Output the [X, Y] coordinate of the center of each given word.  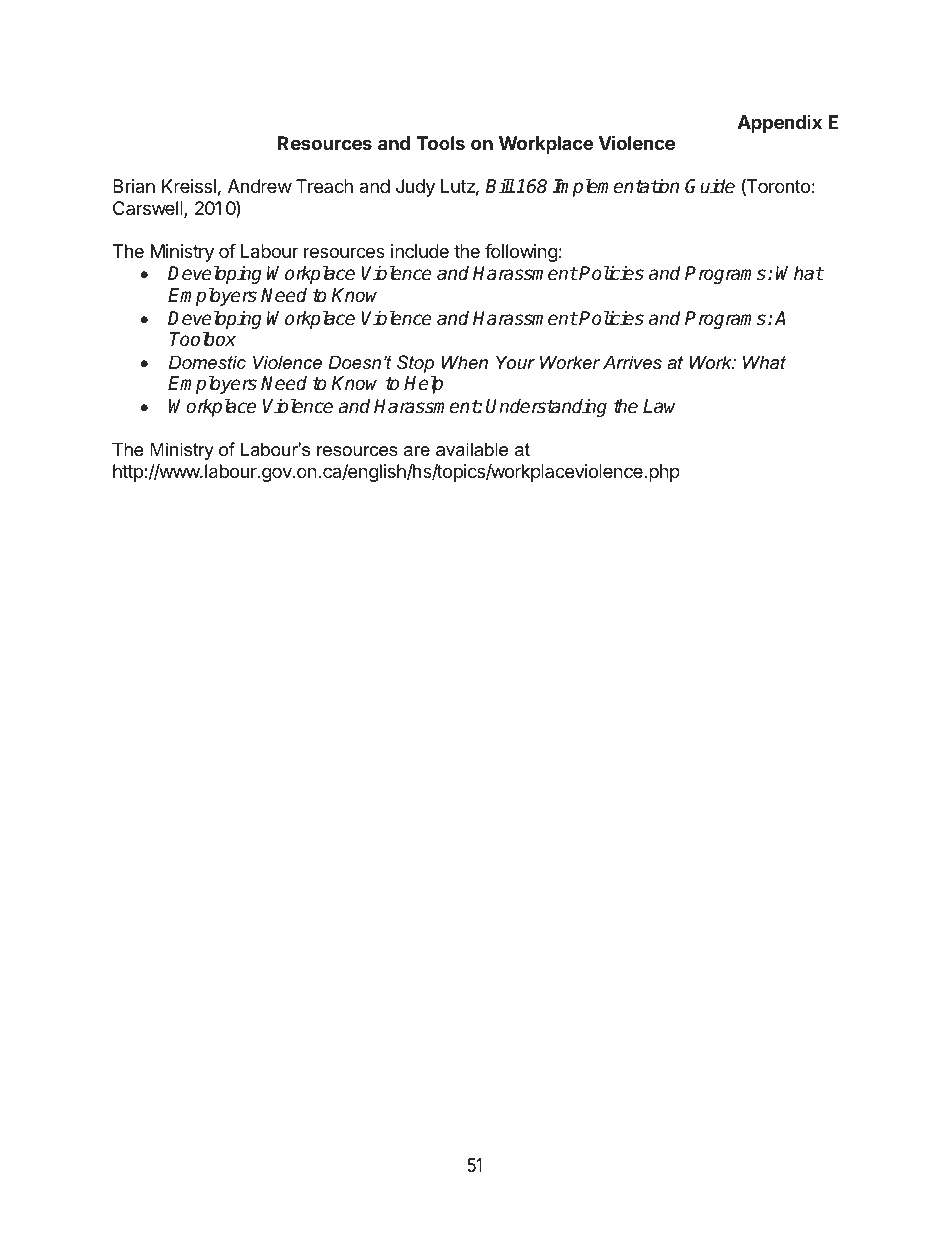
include [420, 251]
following [521, 253]
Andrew [260, 186]
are [417, 451]
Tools [440, 143]
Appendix [780, 124]
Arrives [632, 362]
